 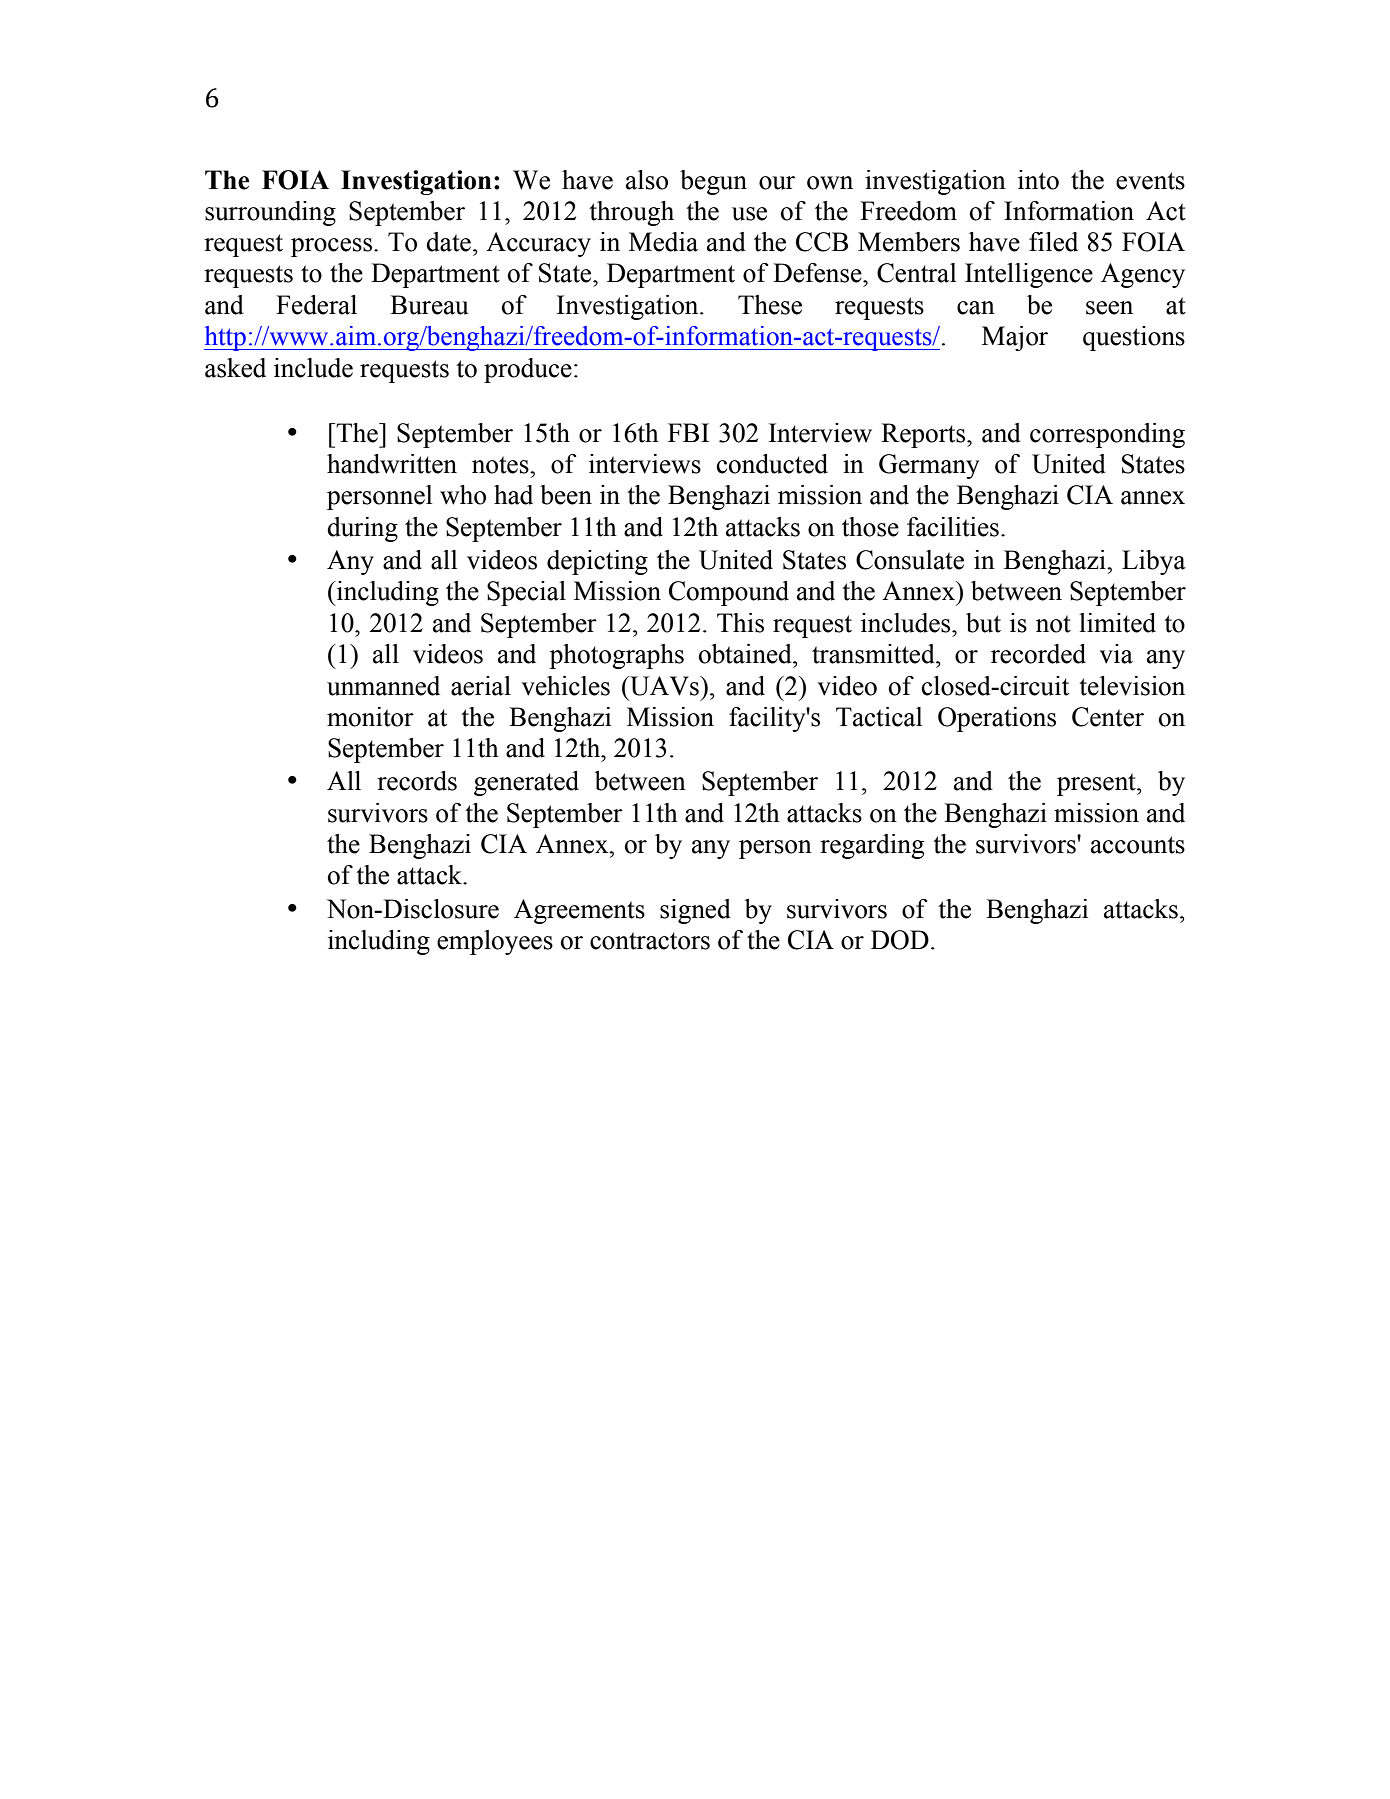 What do you see at coordinates (713, 182) in the document?
I see `begun` at bounding box center [713, 182].
